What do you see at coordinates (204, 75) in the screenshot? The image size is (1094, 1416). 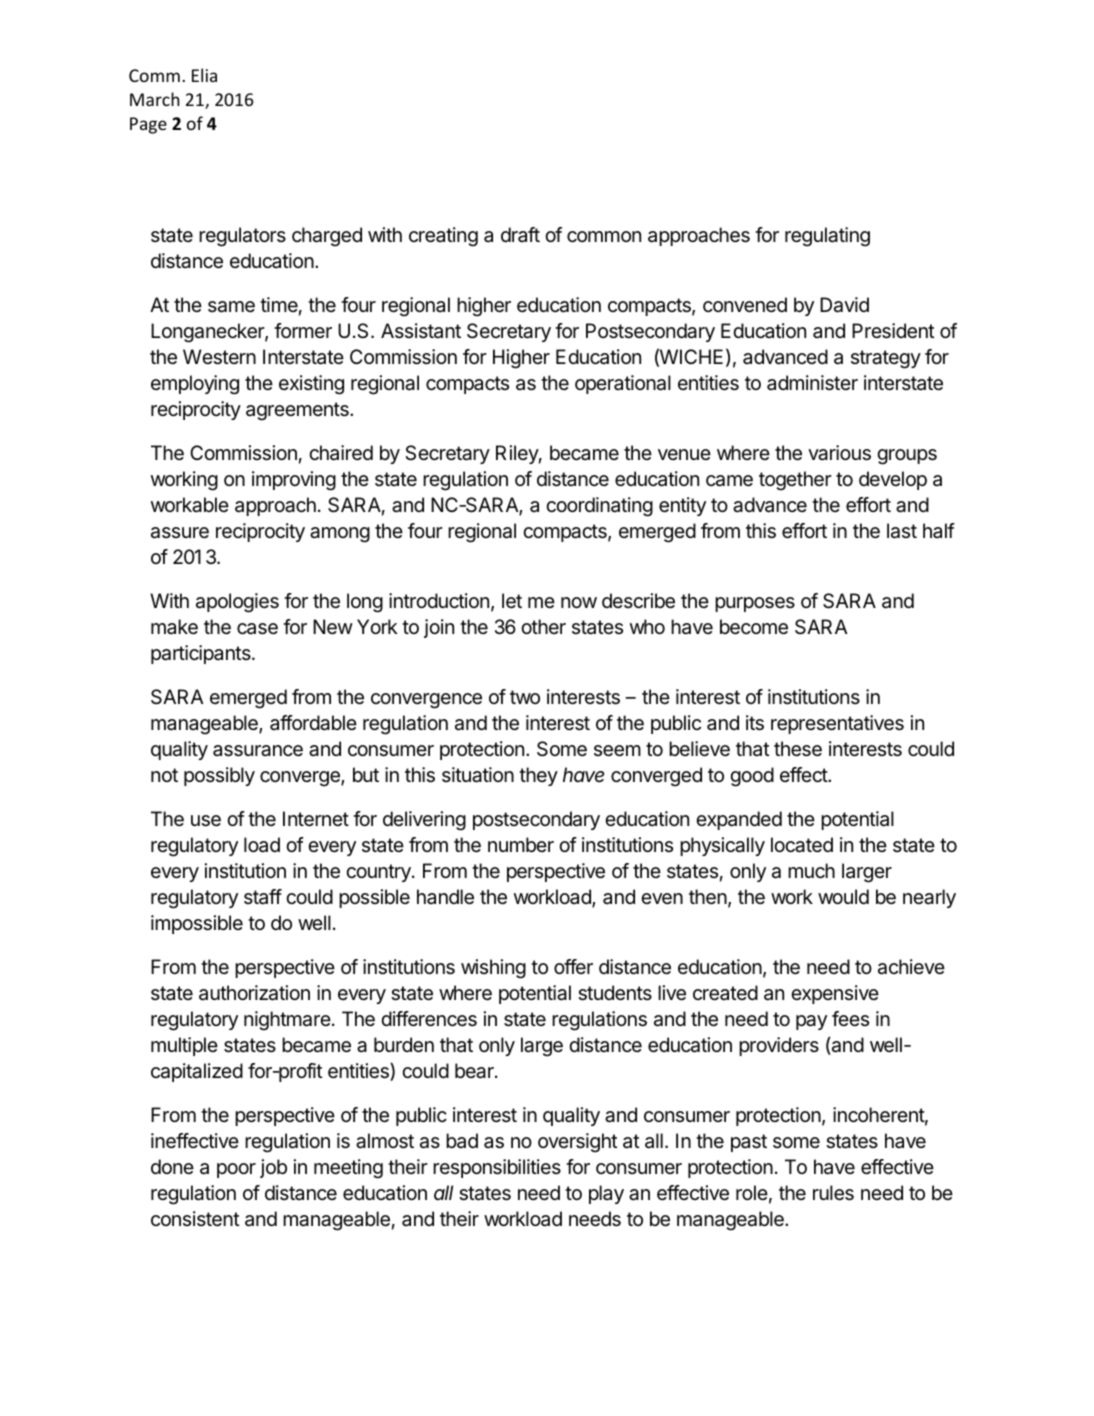 I see `Elia` at bounding box center [204, 75].
